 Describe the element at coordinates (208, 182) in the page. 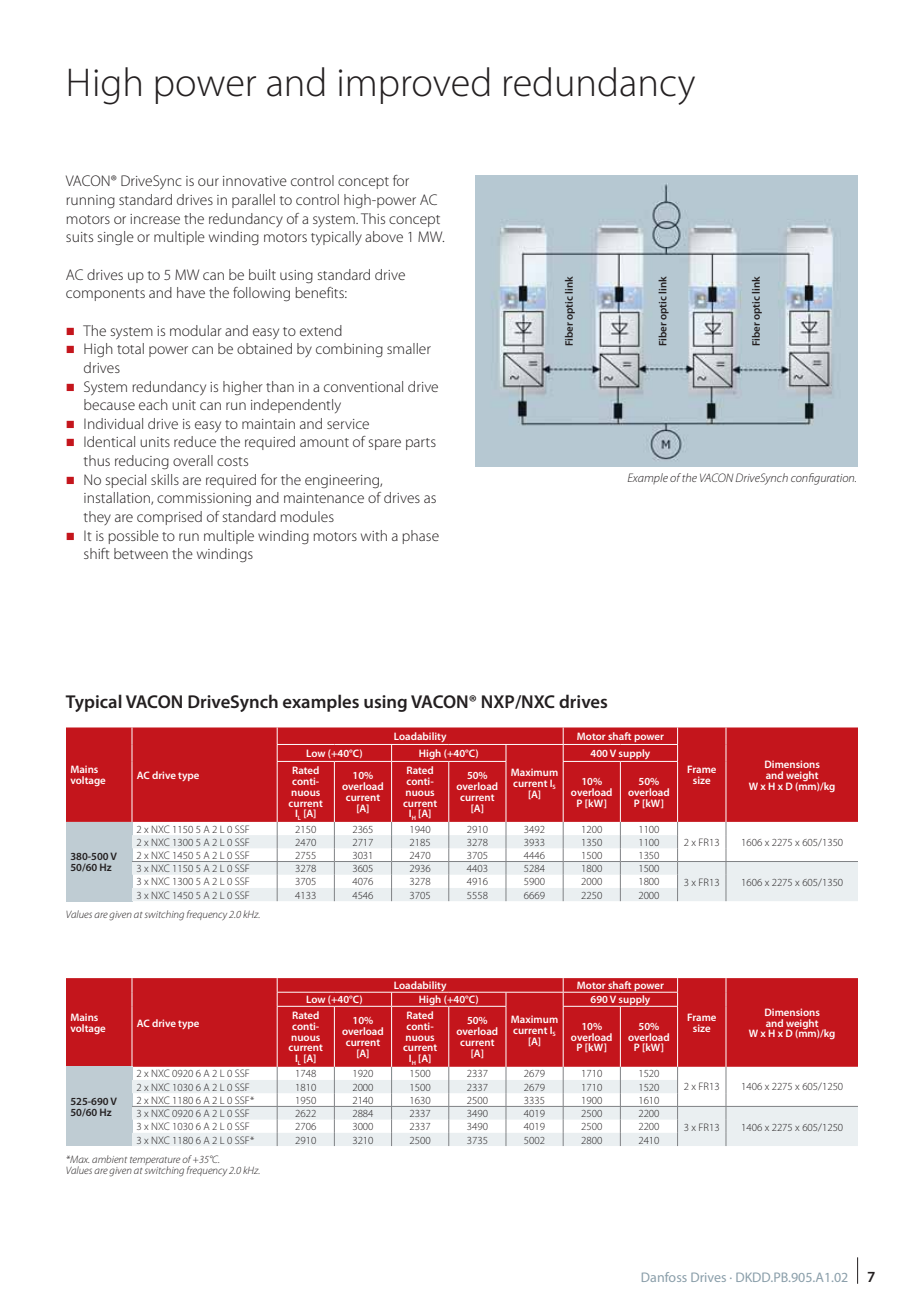

I see `our` at that location.
